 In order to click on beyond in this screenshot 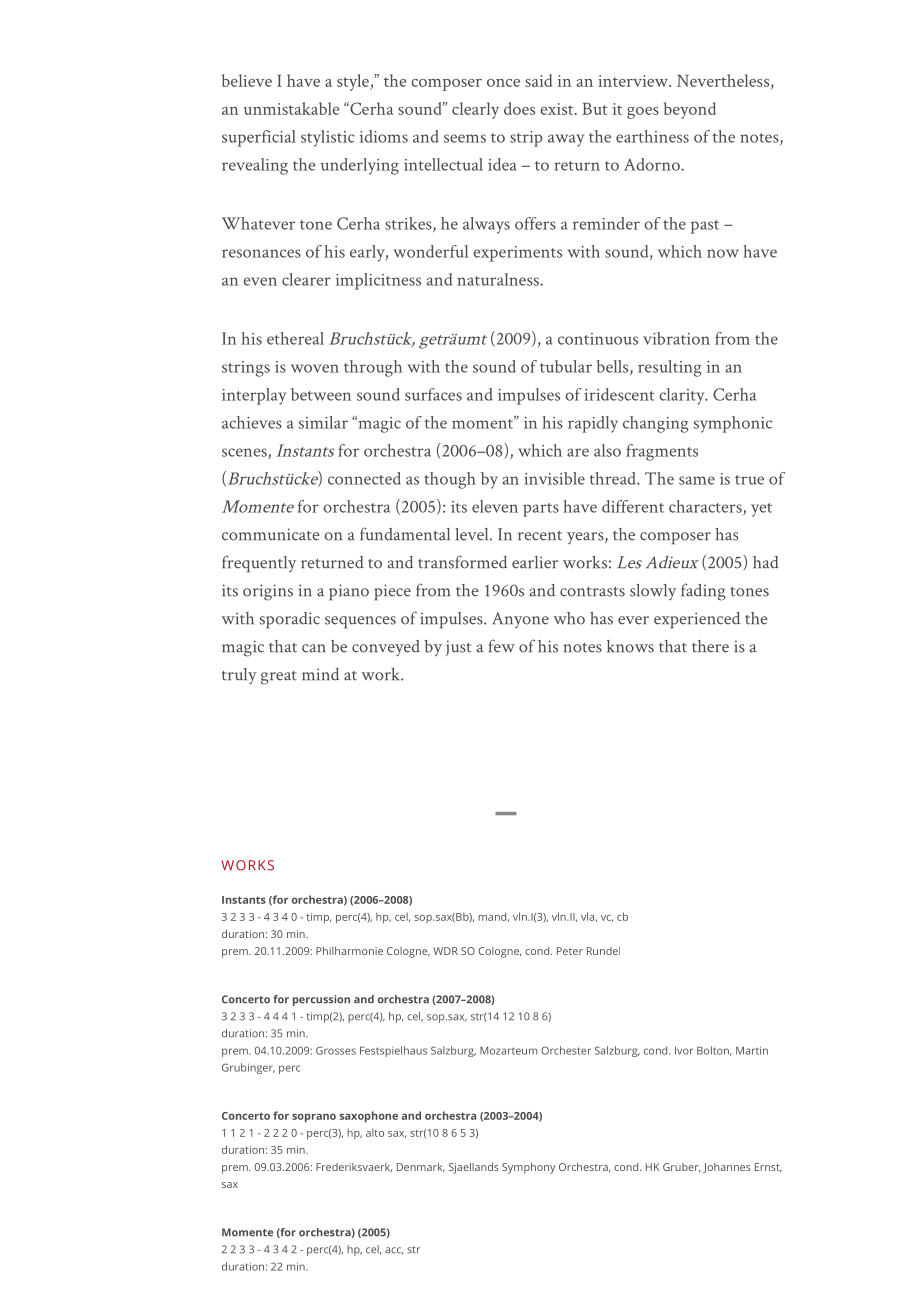, I will do `click(690, 110)`.
